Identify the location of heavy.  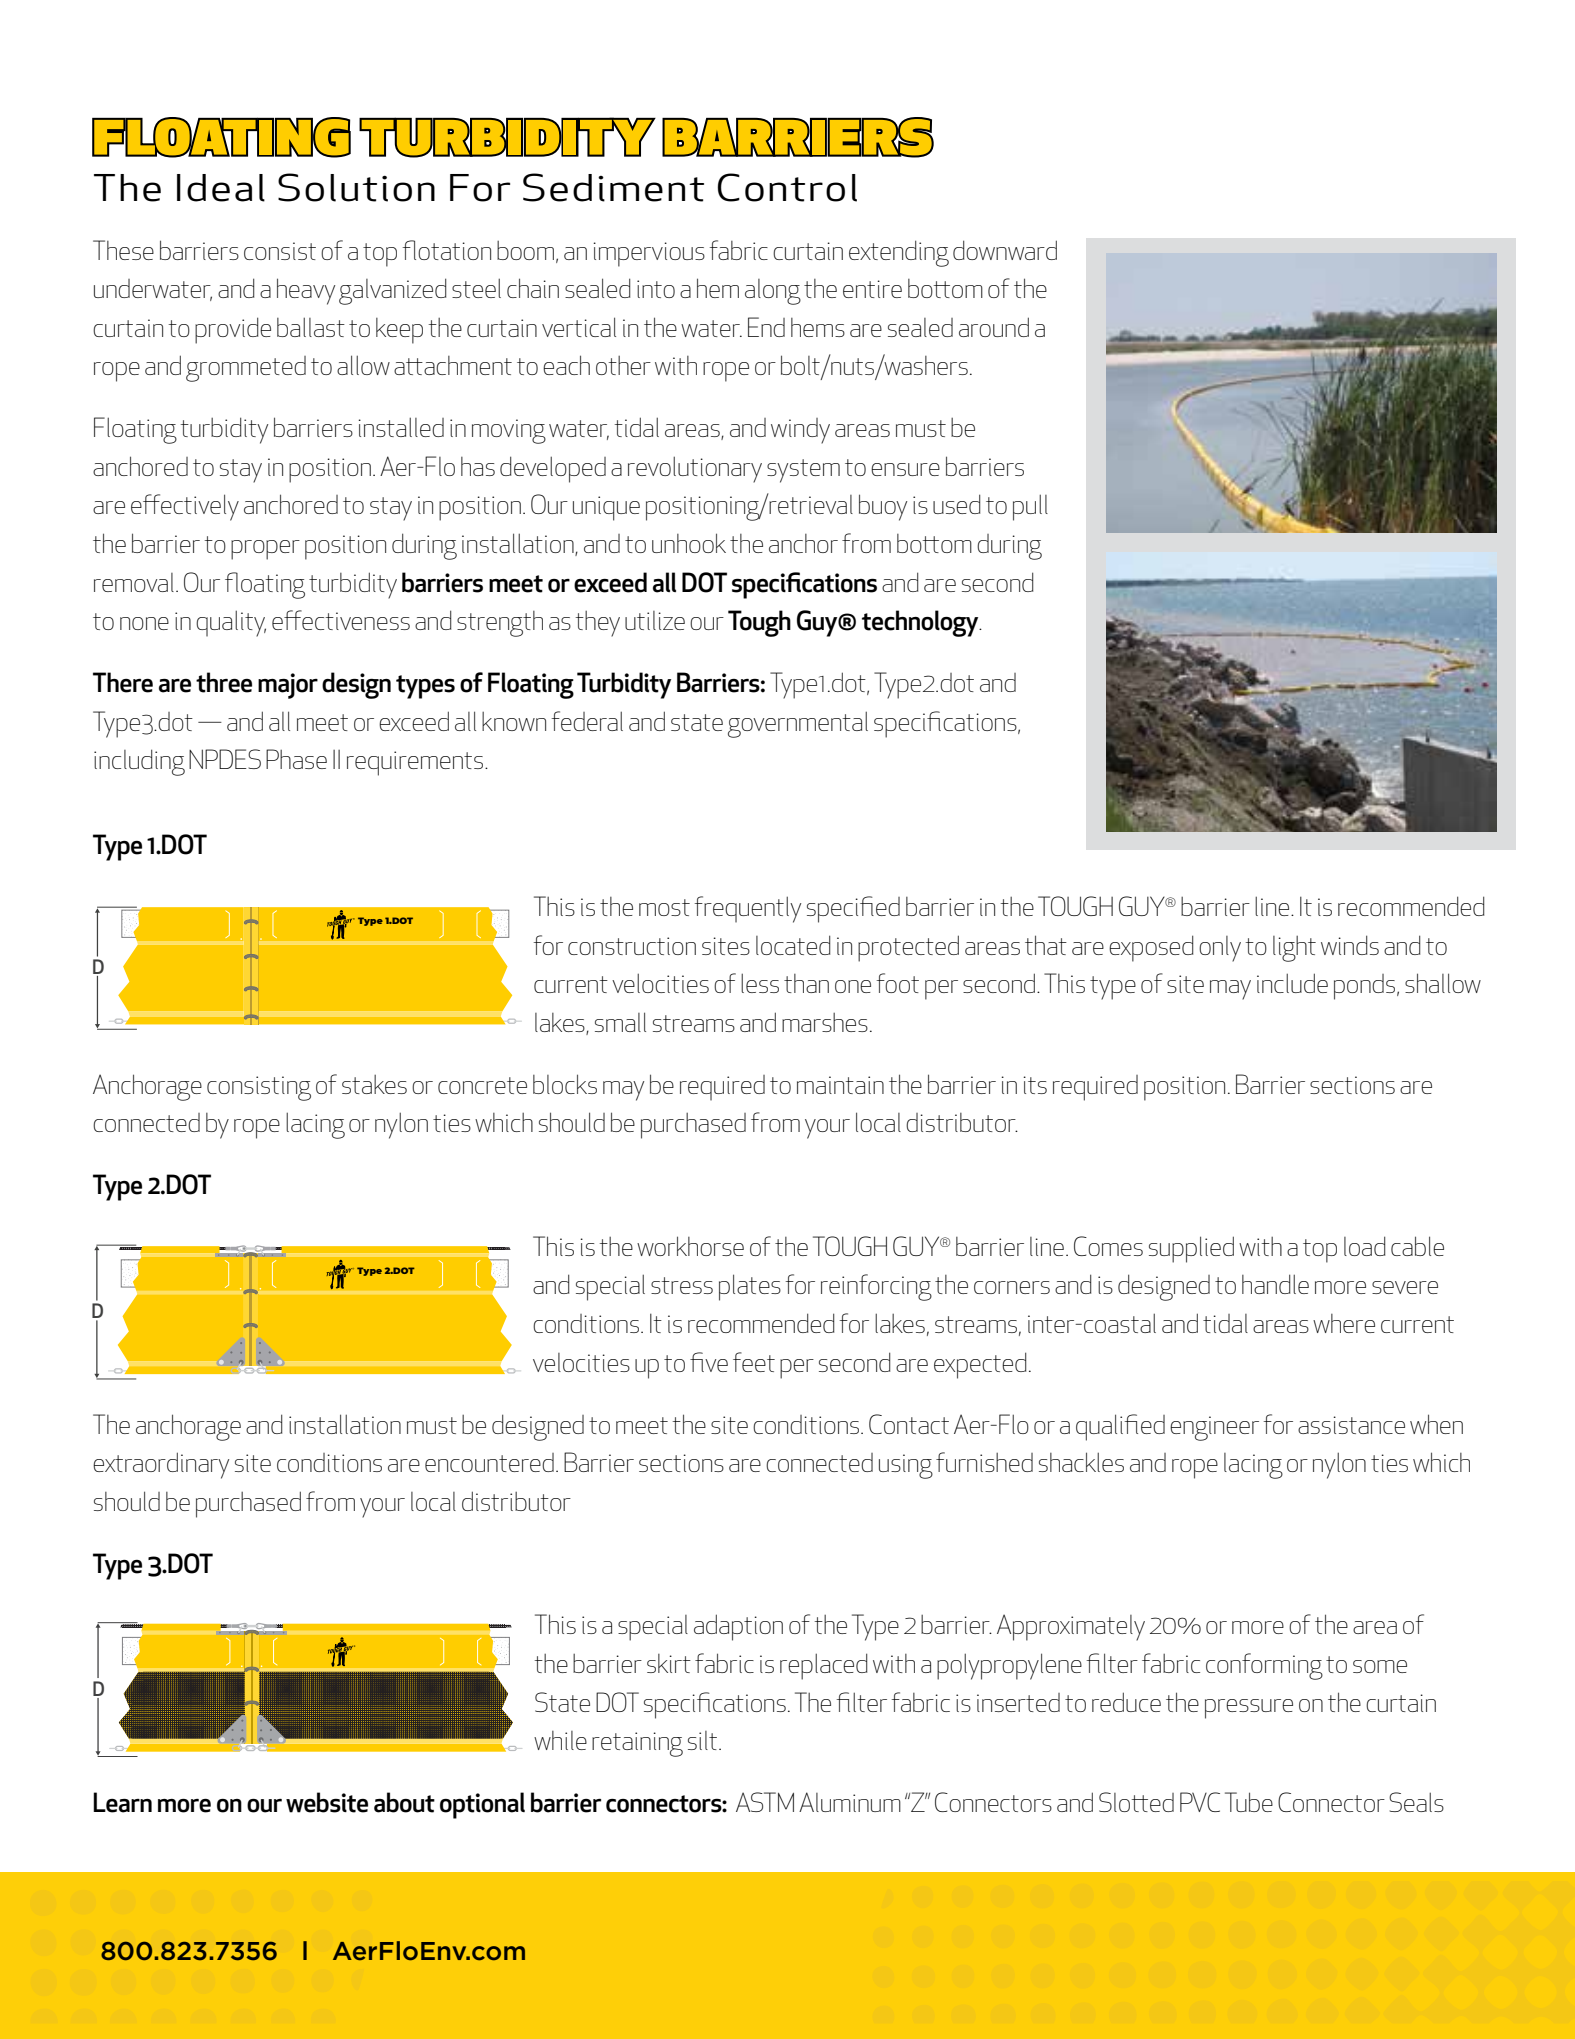
(306, 291).
